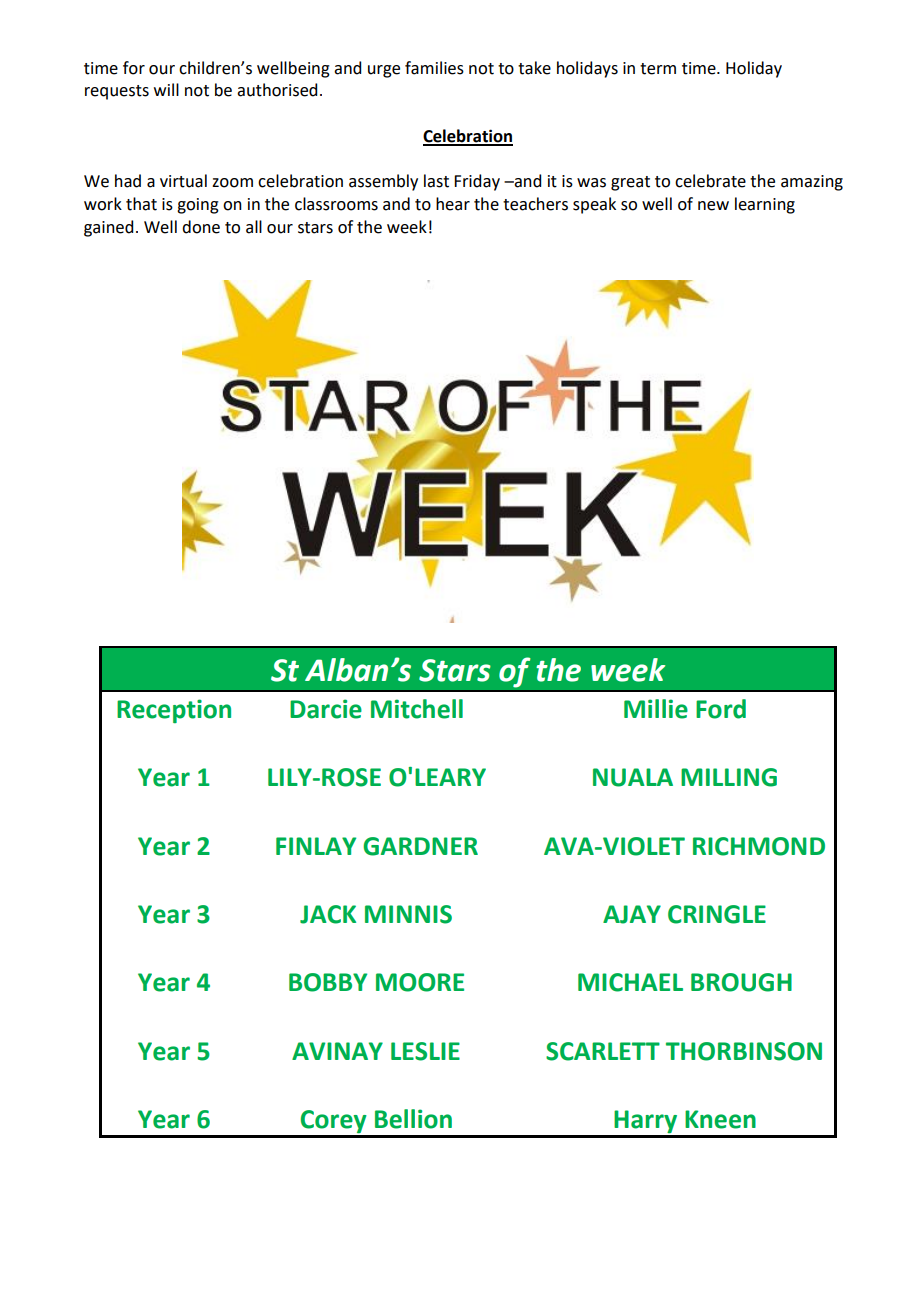 Image resolution: width=924 pixels, height=1308 pixels. What do you see at coordinates (741, 982) in the screenshot?
I see `BROUGH` at bounding box center [741, 982].
